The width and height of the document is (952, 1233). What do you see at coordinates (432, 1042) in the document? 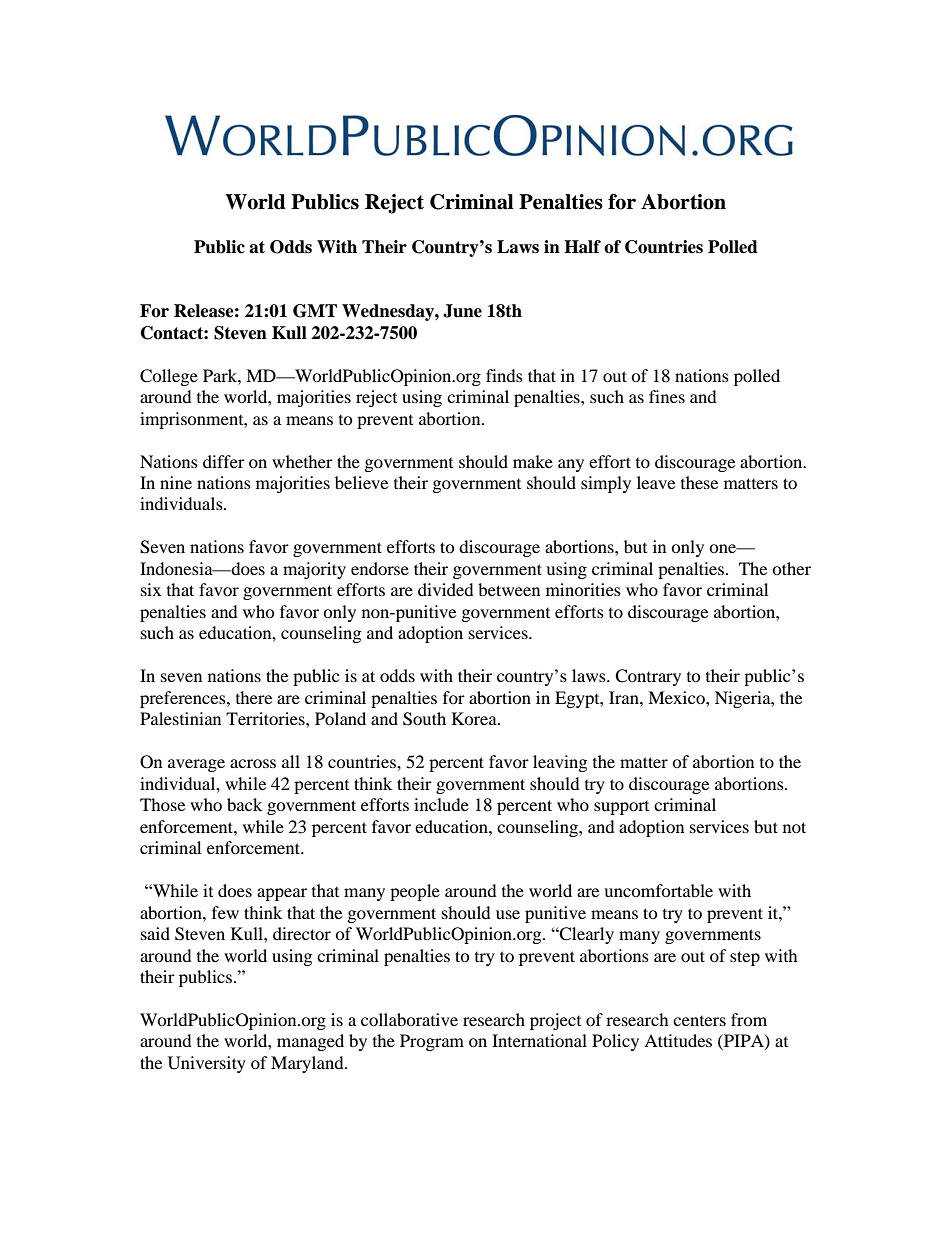
I see `Program` at bounding box center [432, 1042].
